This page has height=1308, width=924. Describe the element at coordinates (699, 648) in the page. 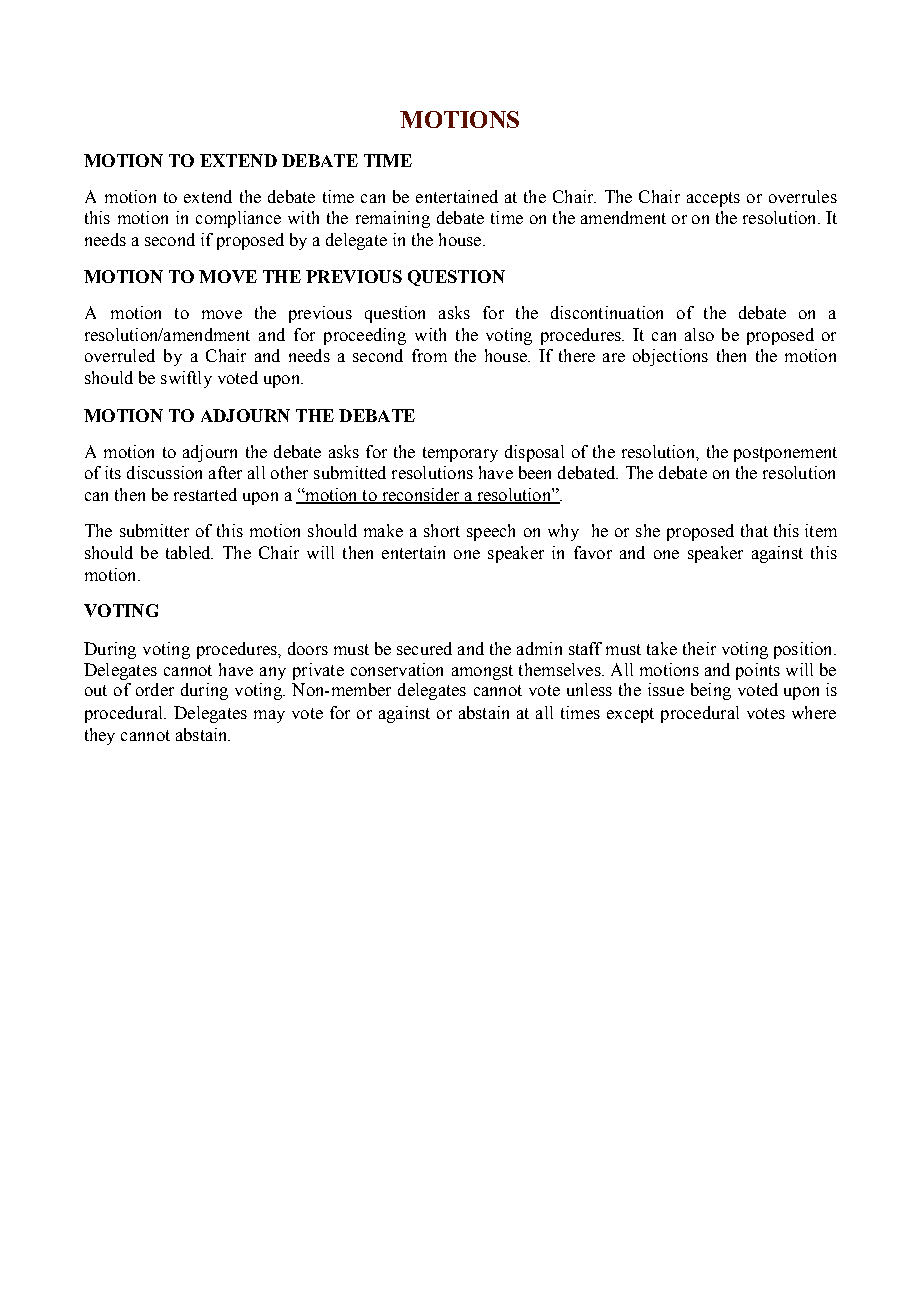

I see `their` at that location.
